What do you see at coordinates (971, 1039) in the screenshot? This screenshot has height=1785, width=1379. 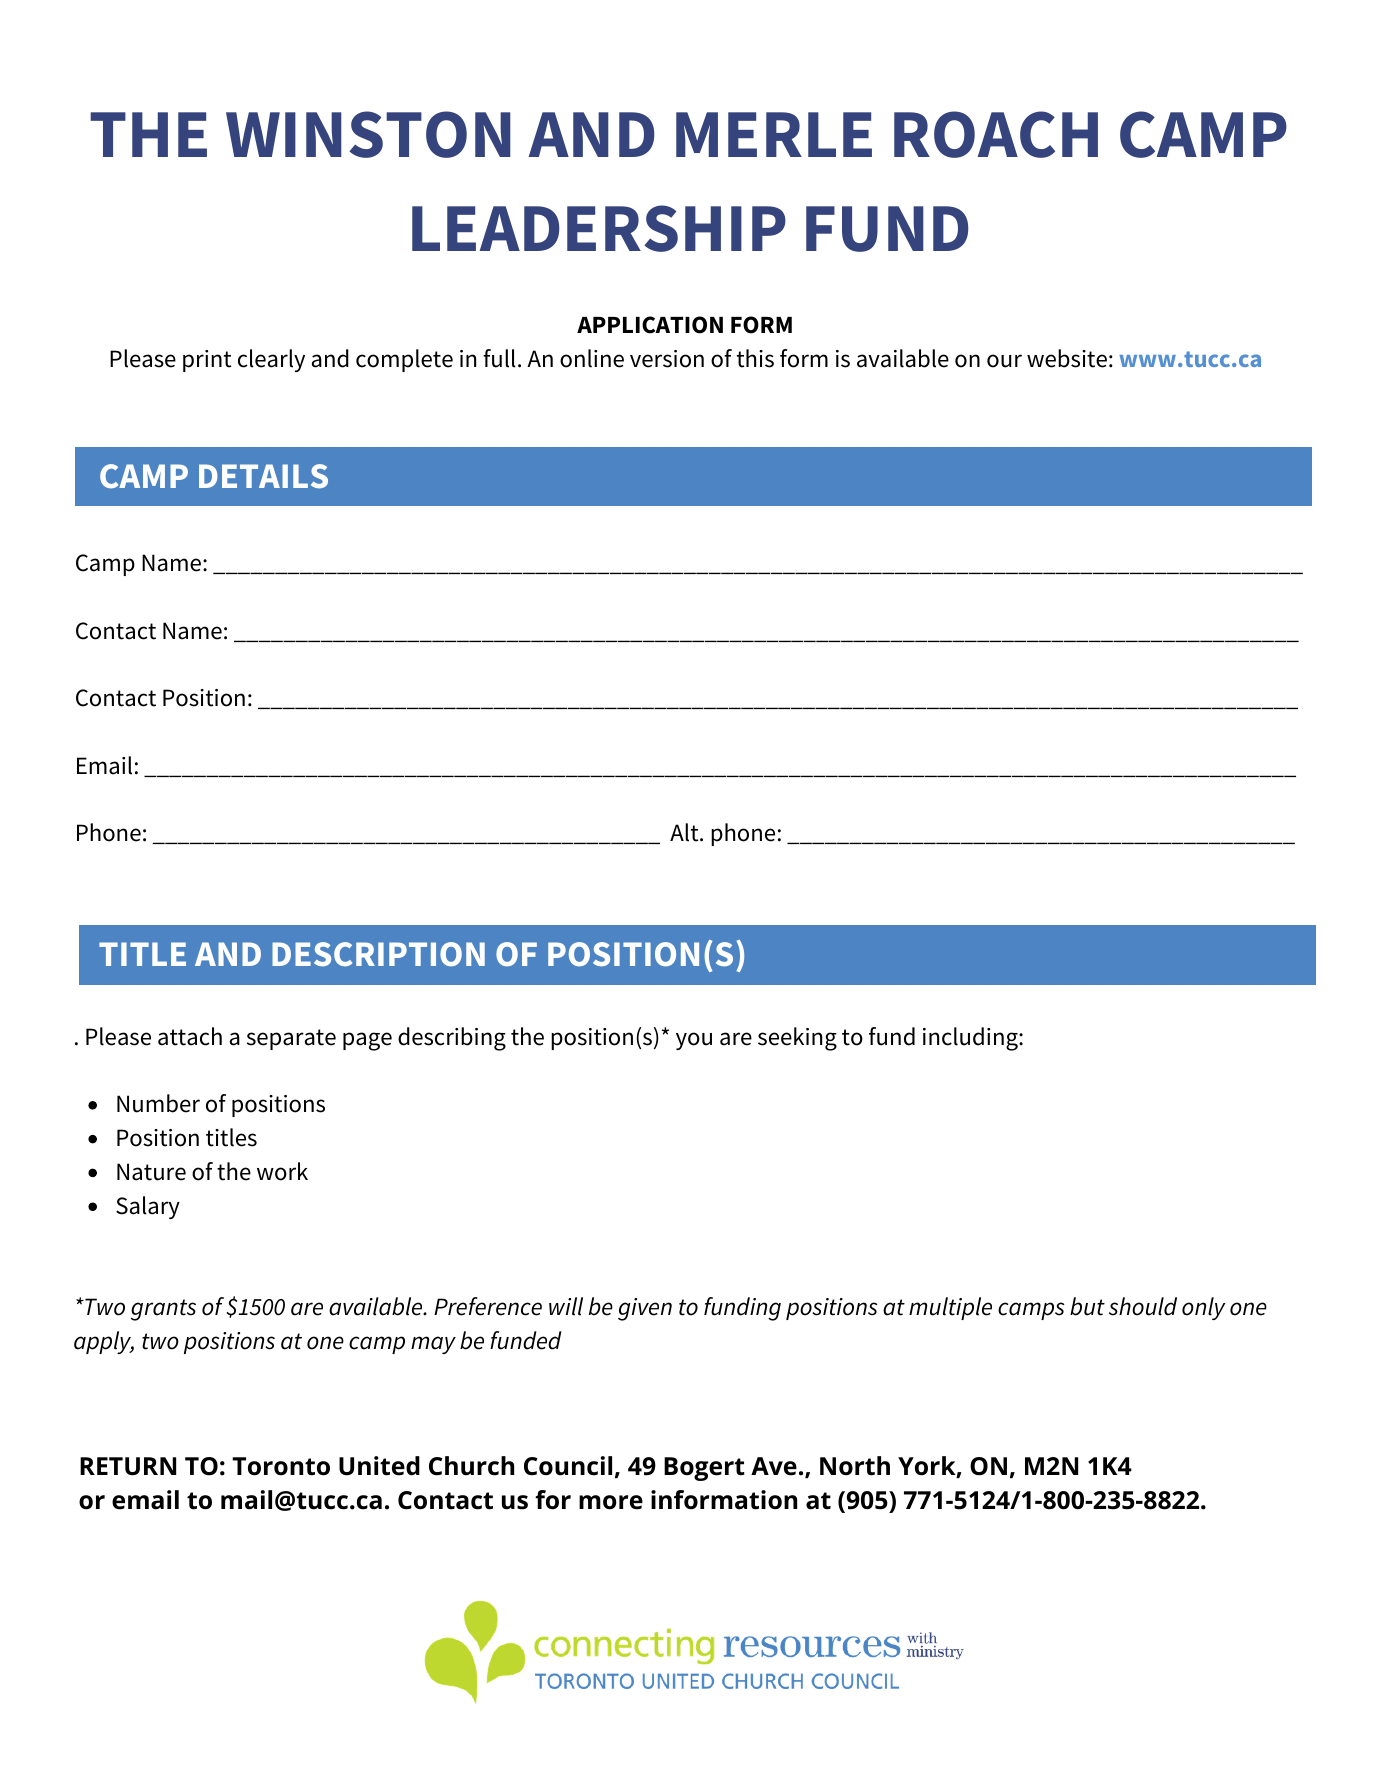 I see `including` at bounding box center [971, 1039].
